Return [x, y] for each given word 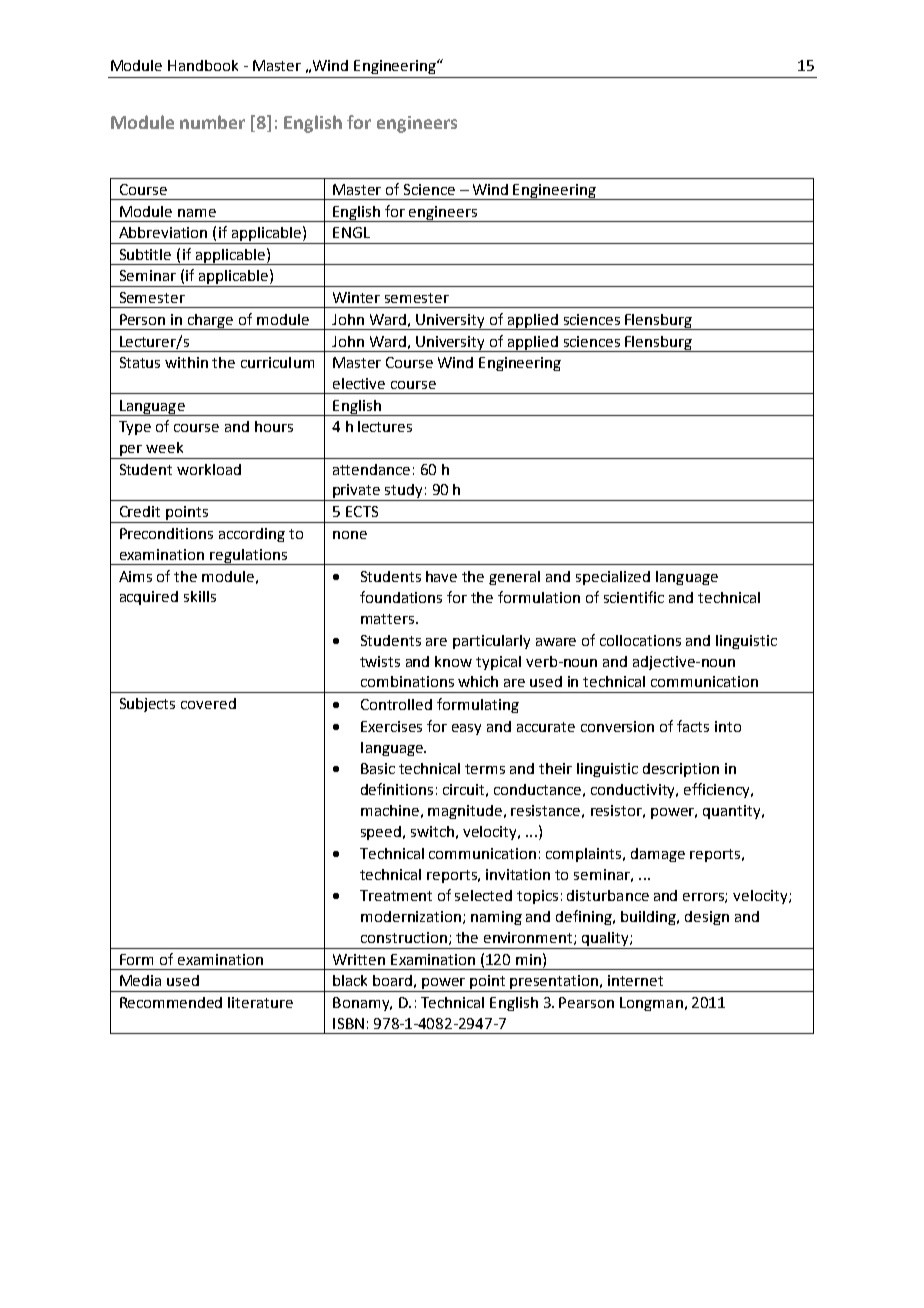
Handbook [203, 65]
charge [211, 322]
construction [404, 937]
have [441, 576]
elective [359, 383]
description [681, 770]
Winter [356, 297]
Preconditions [166, 533]
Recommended [171, 1002]
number [212, 122]
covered [208, 703]
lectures [385, 426]
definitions [397, 789]
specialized [613, 578]
